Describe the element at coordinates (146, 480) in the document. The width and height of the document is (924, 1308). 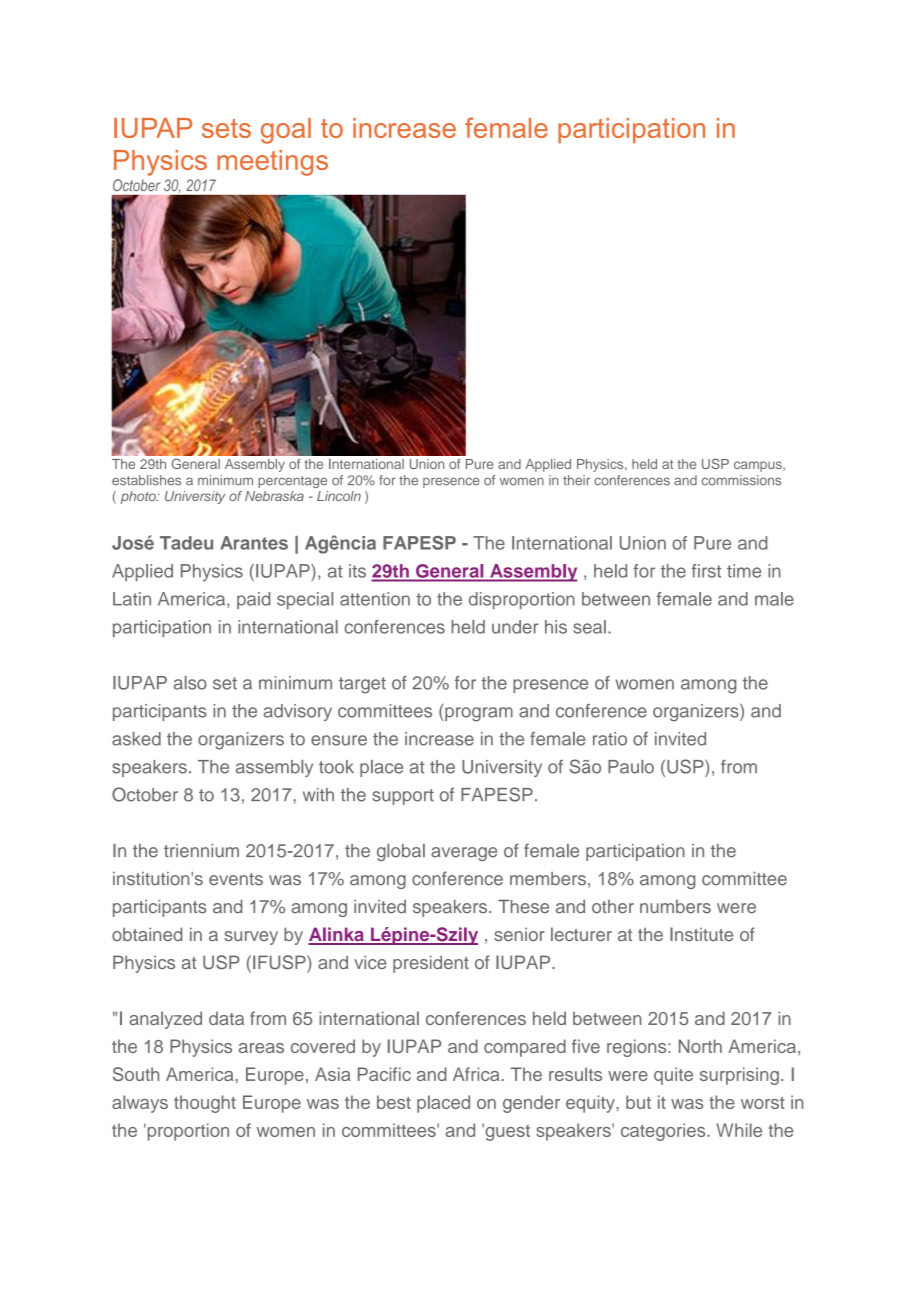
I see `establishes` at that location.
